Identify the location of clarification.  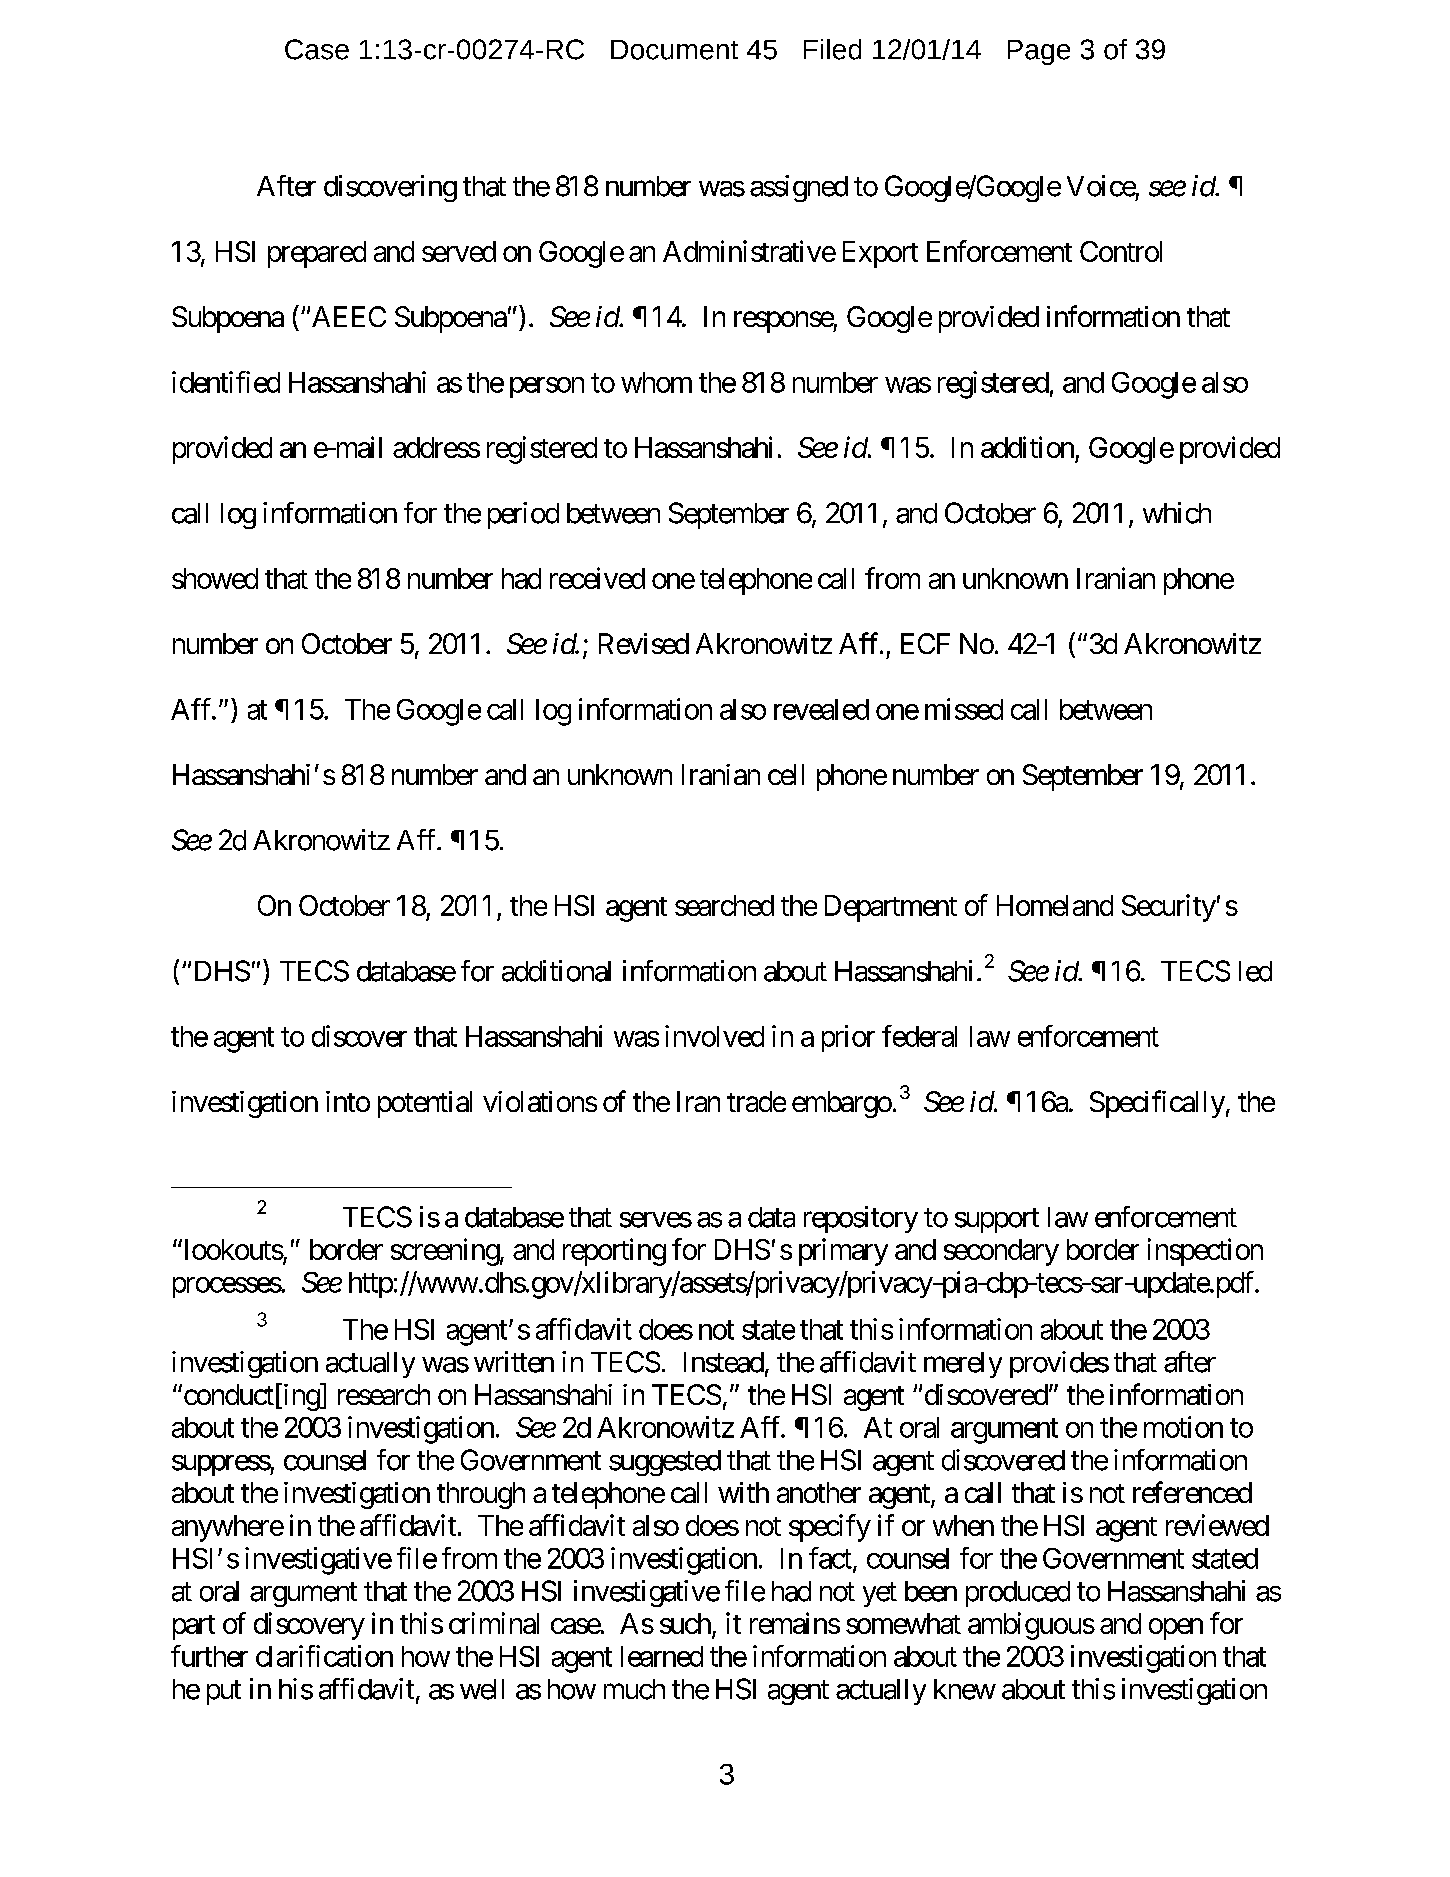
(324, 1656).
